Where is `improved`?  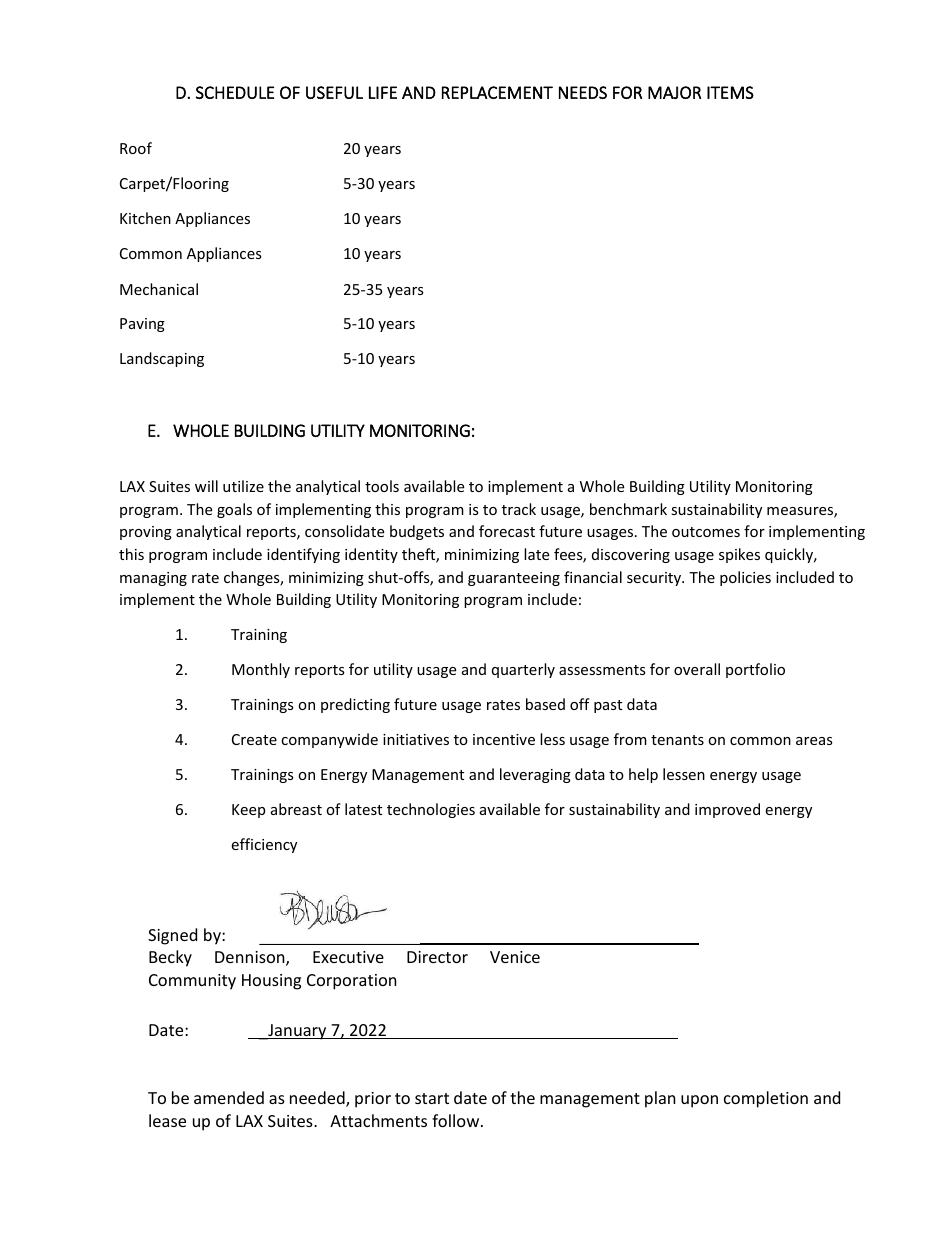 improved is located at coordinates (727, 810).
